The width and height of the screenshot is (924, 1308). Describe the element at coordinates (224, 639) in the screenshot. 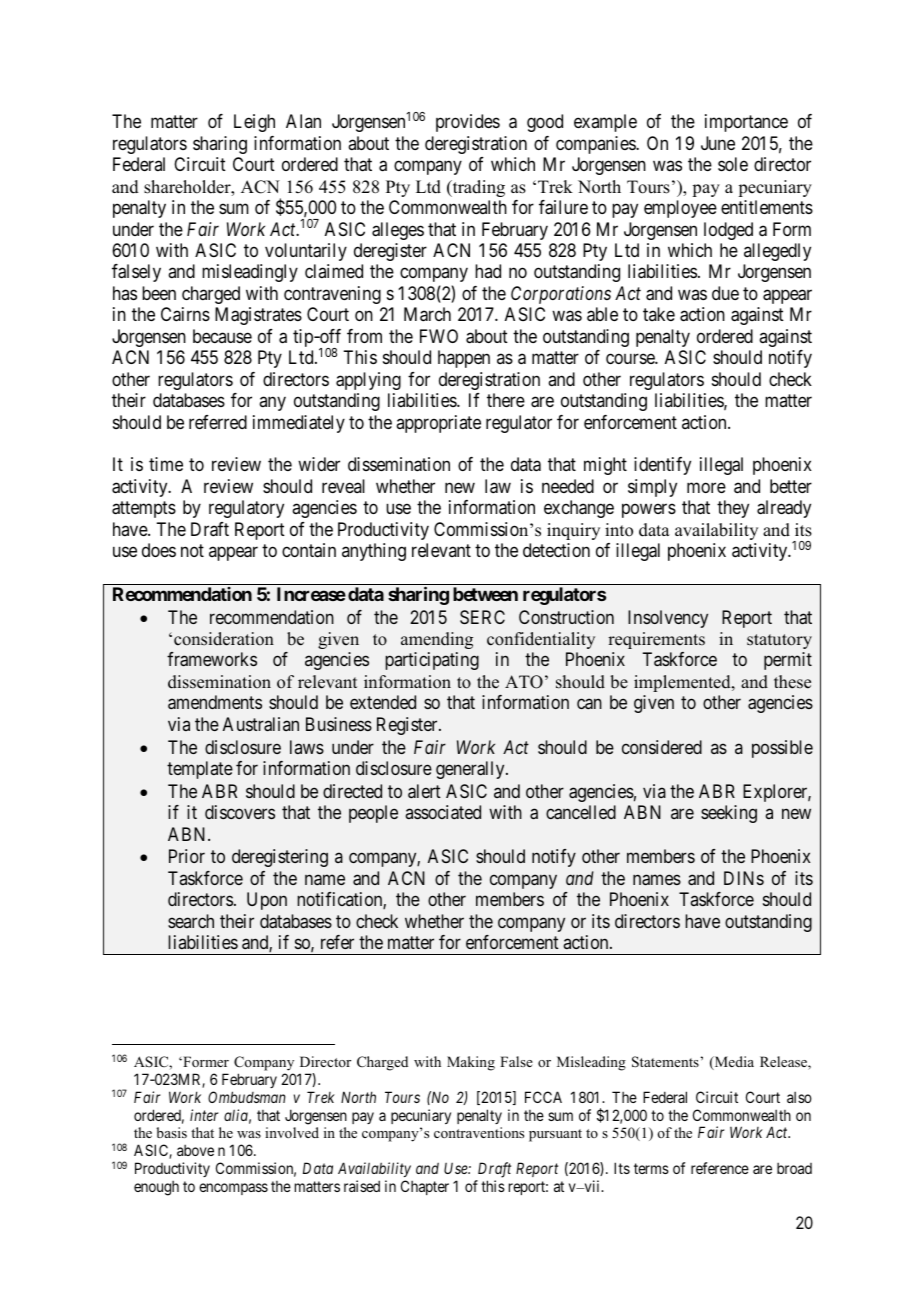

I see `consideration` at that location.
